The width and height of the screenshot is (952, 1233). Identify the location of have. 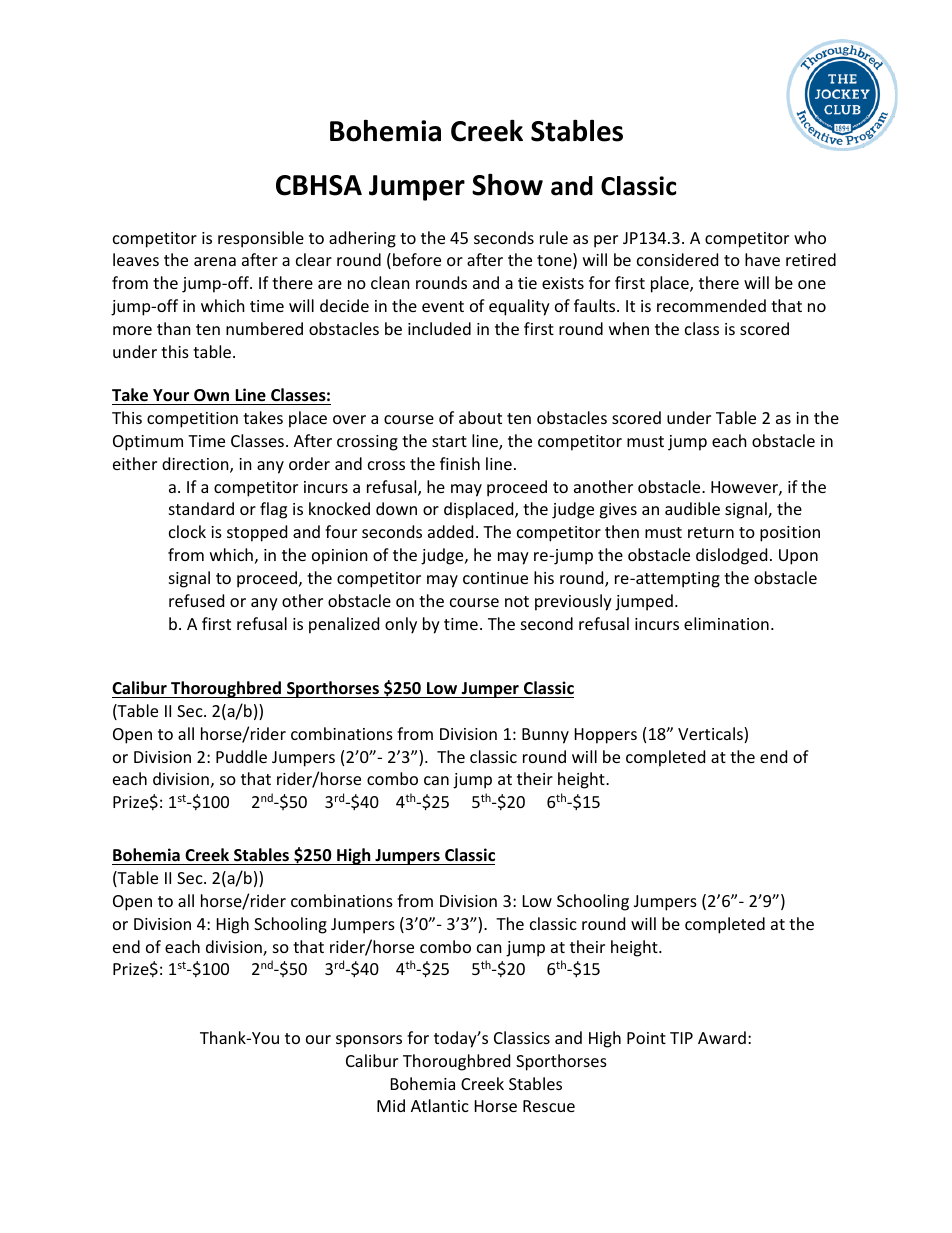
(762, 259).
